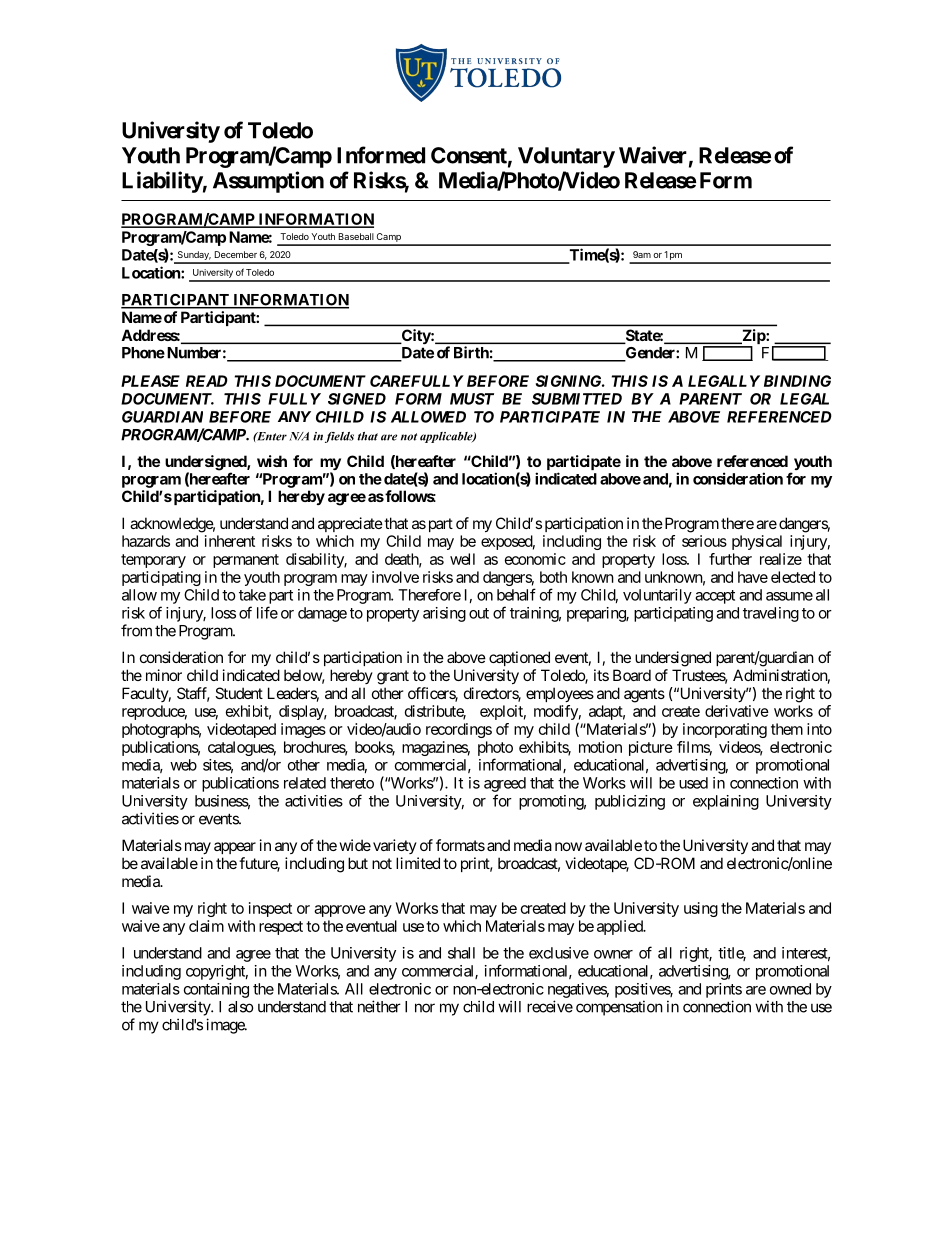 Image resolution: width=952 pixels, height=1233 pixels. What do you see at coordinates (472, 399) in the screenshot?
I see `MUST` at bounding box center [472, 399].
